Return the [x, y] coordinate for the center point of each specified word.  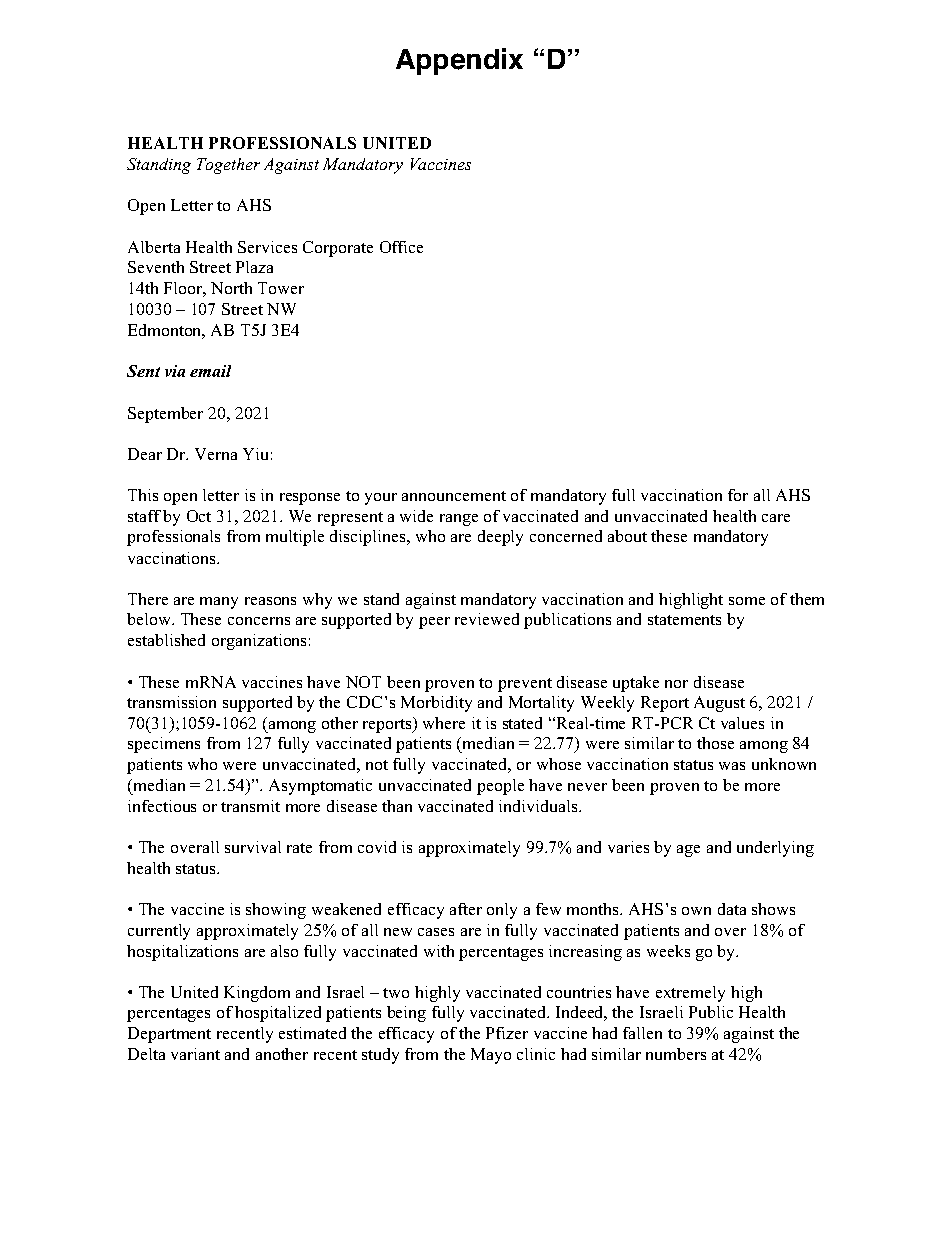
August [719, 704]
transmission [171, 702]
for [738, 495]
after [466, 909]
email [210, 371]
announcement [454, 496]
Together [228, 166]
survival [253, 847]
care [776, 518]
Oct [199, 516]
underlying [775, 849]
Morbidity [436, 704]
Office [401, 247]
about [627, 536]
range [459, 520]
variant [195, 1054]
